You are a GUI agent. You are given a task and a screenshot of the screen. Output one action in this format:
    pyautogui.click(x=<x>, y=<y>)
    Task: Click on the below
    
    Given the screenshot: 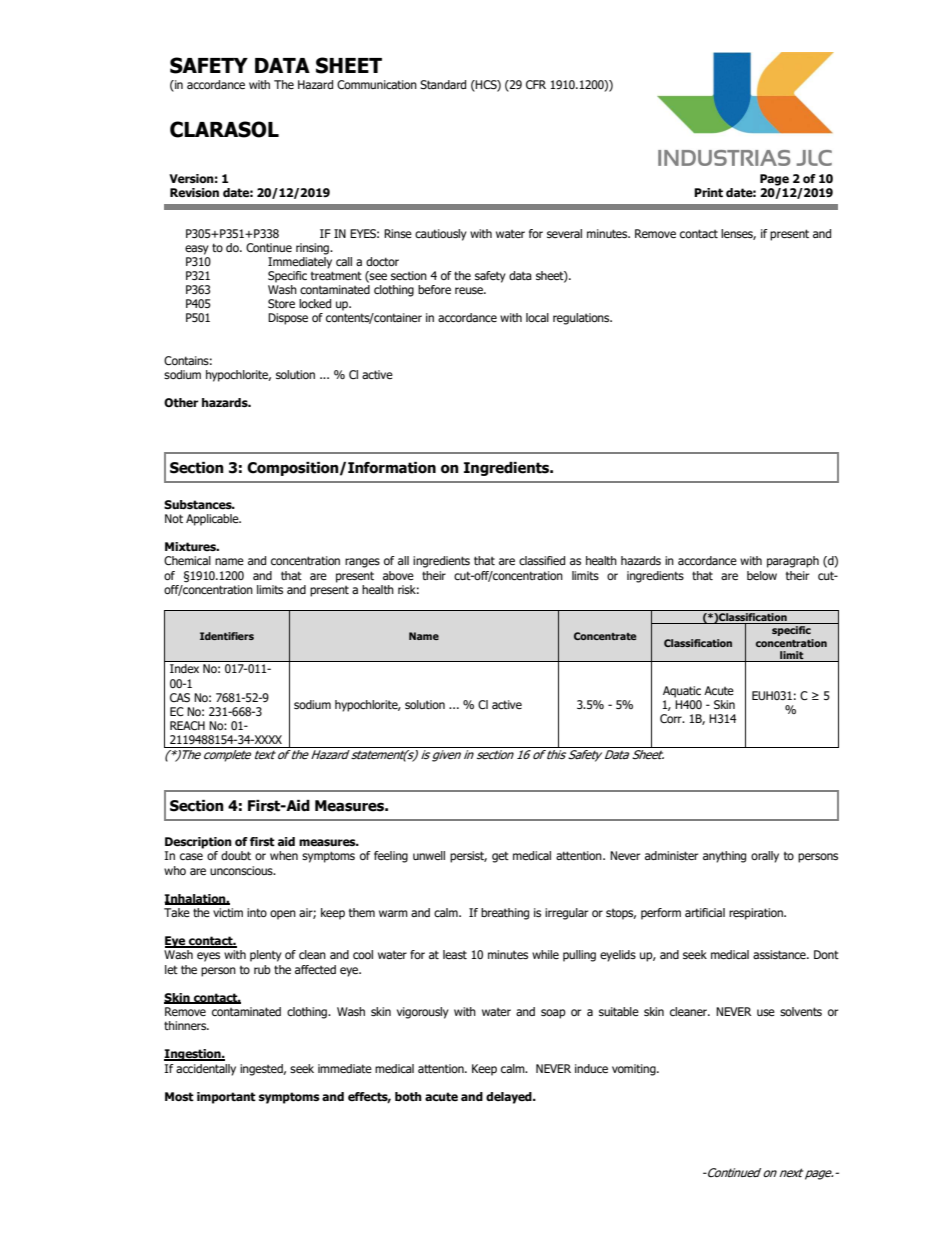 What is the action you would take?
    pyautogui.click(x=762, y=575)
